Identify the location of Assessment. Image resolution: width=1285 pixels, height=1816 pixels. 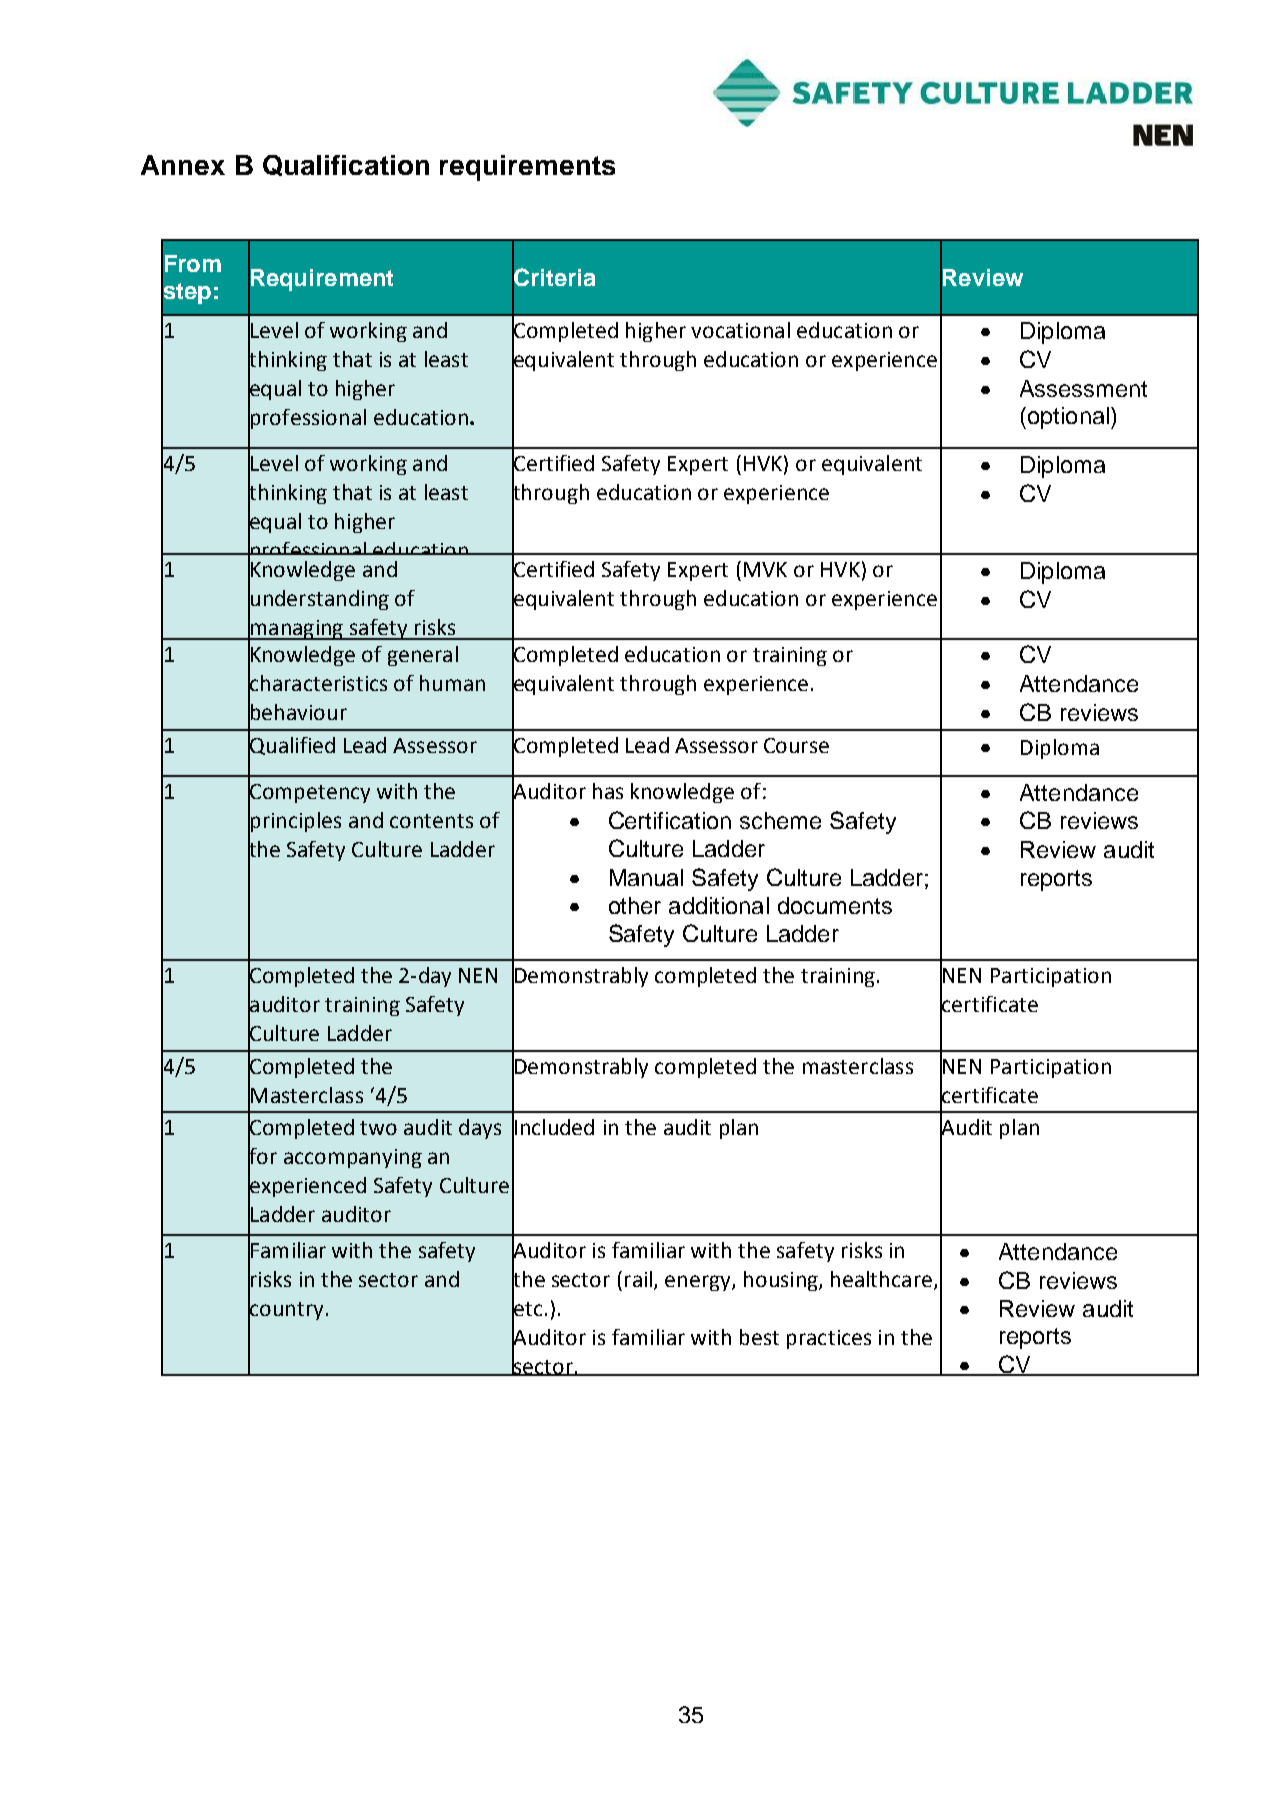
(1083, 388).
